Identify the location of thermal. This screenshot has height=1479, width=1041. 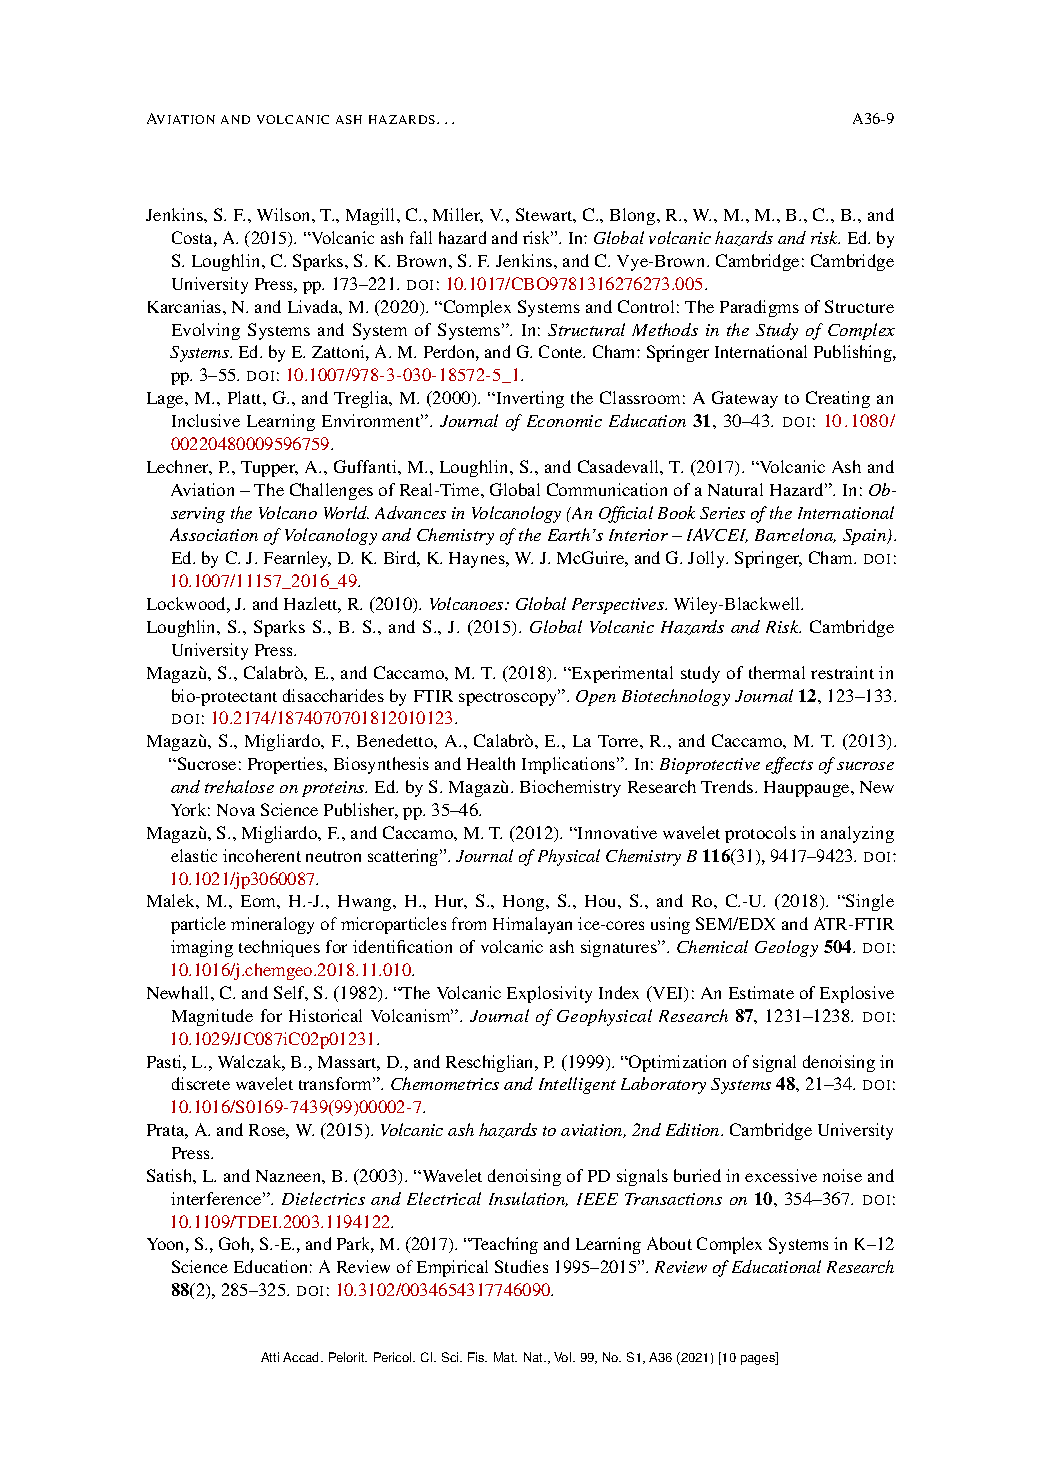
(777, 672).
